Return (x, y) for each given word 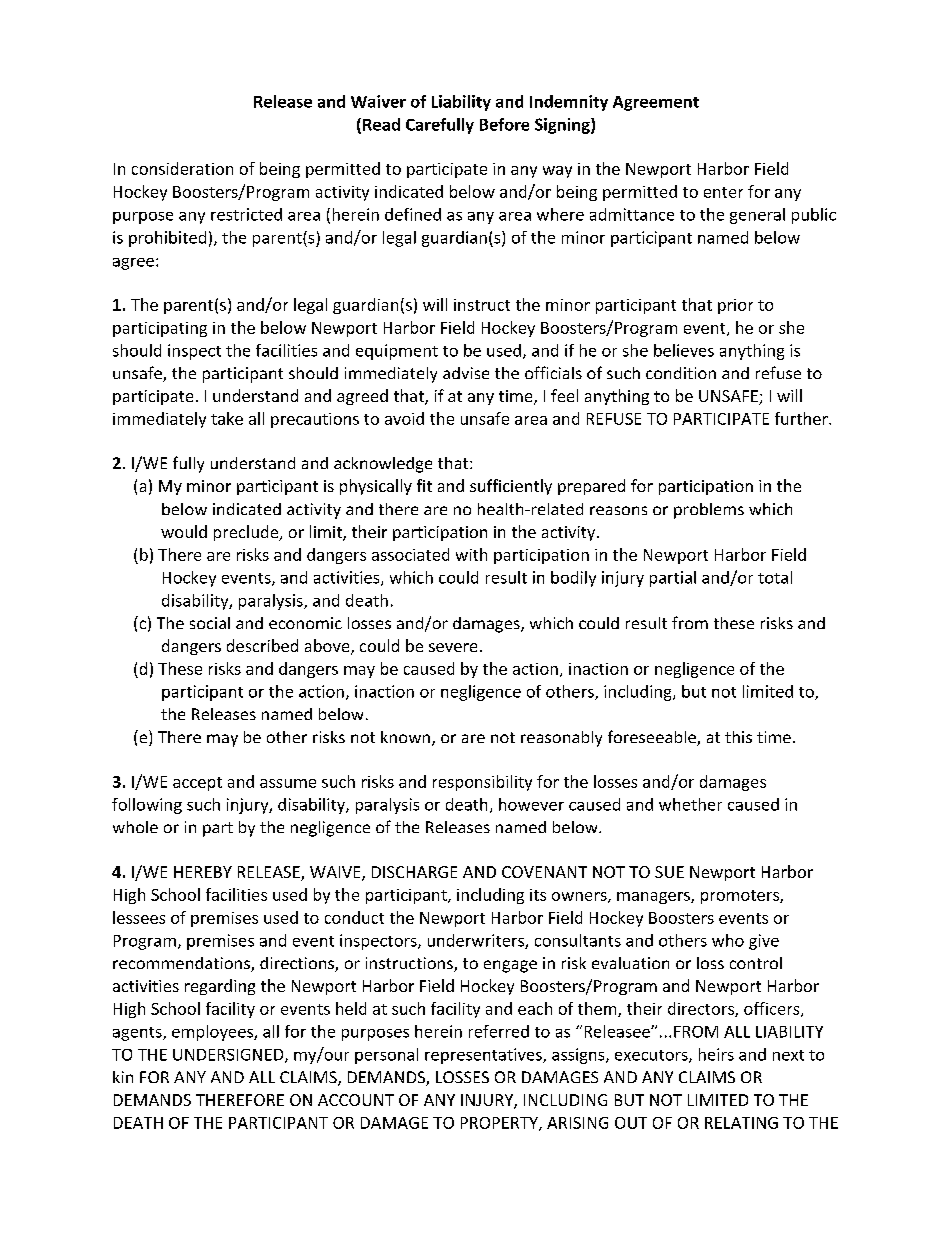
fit (424, 485)
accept (197, 784)
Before (504, 124)
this (738, 737)
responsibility (482, 783)
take (227, 418)
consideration (182, 168)
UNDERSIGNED (229, 1056)
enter (723, 192)
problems (709, 511)
